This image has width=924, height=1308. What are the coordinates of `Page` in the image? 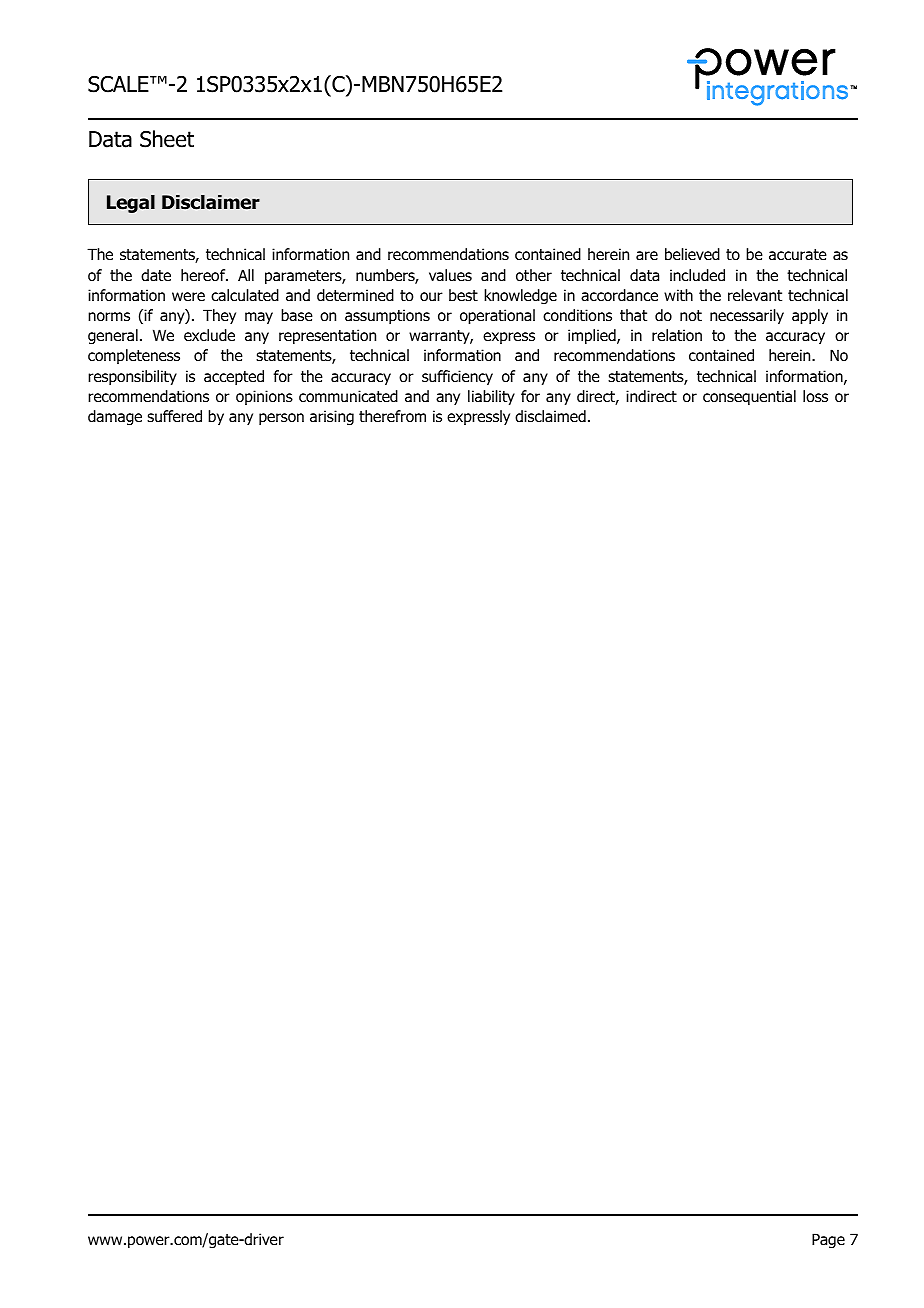 It's located at (828, 1240).
